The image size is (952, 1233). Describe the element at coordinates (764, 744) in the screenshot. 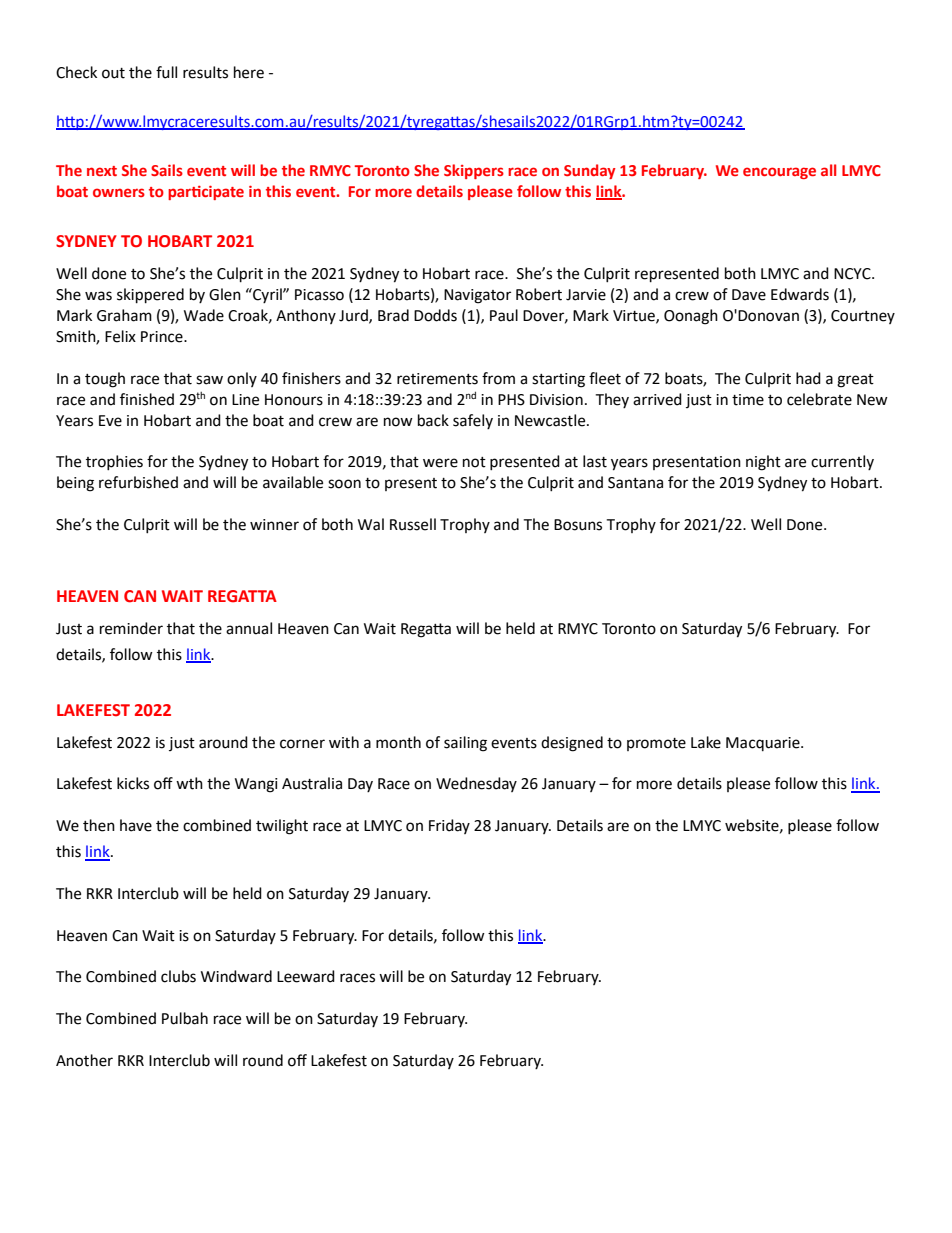

I see `Macquarie` at that location.
